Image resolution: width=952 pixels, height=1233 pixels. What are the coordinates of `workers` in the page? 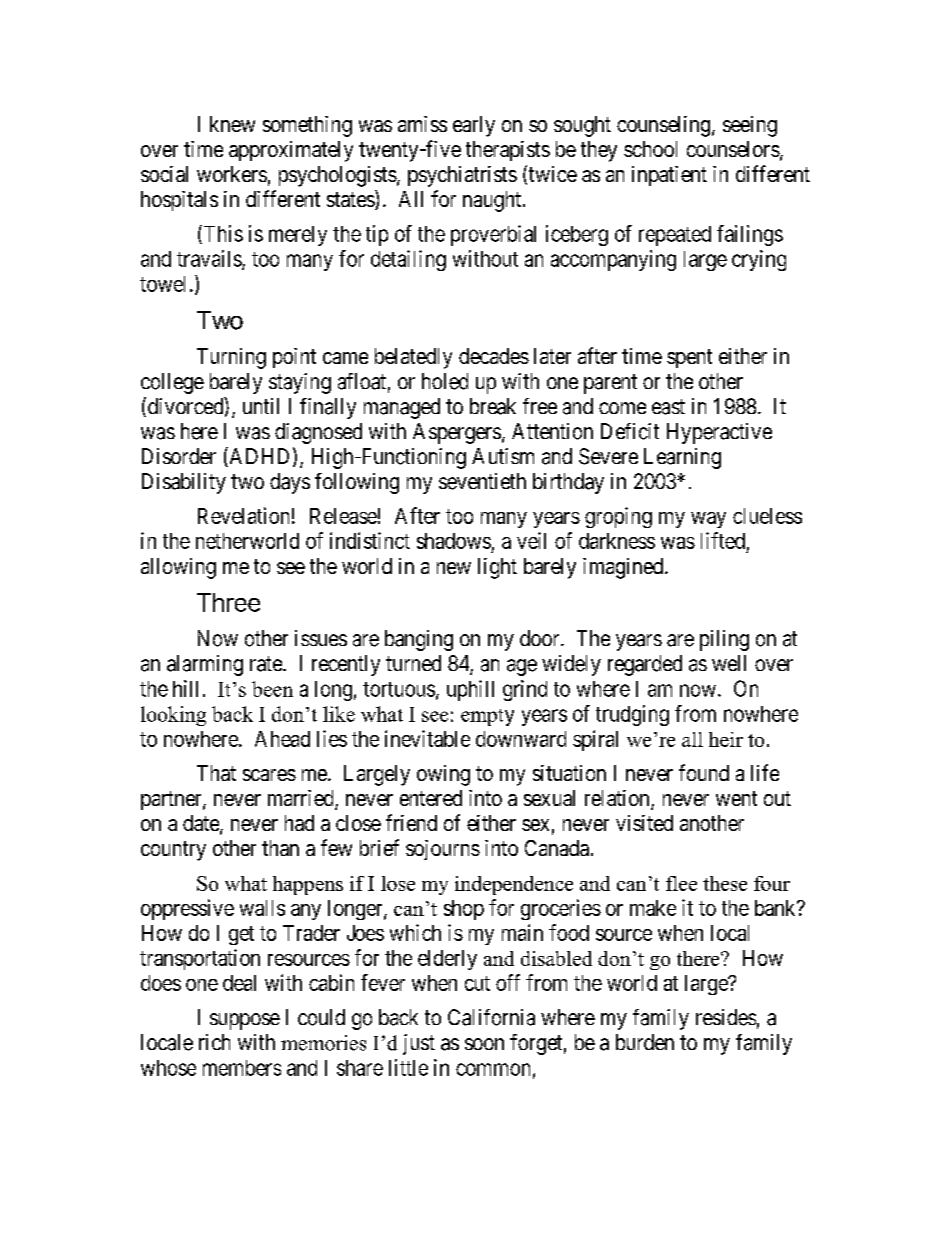 It's located at (232, 174).
